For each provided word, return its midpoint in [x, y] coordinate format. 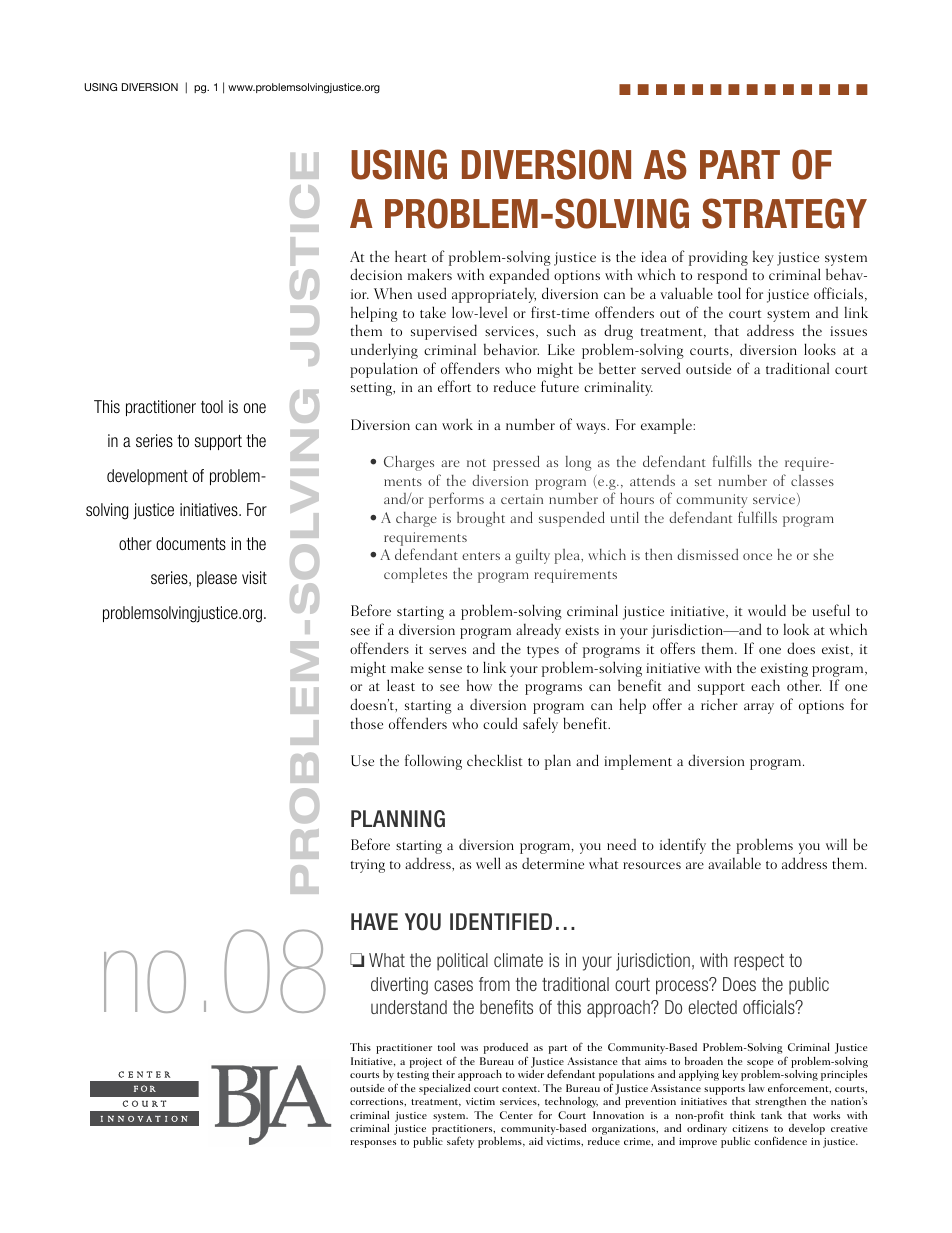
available [734, 863]
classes [812, 480]
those [367, 723]
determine [553, 863]
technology [571, 1102]
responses [373, 1144]
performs [456, 500]
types [543, 652]
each [765, 685]
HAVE [374, 921]
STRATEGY [784, 213]
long [579, 463]
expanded [519, 276]
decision [376, 274]
